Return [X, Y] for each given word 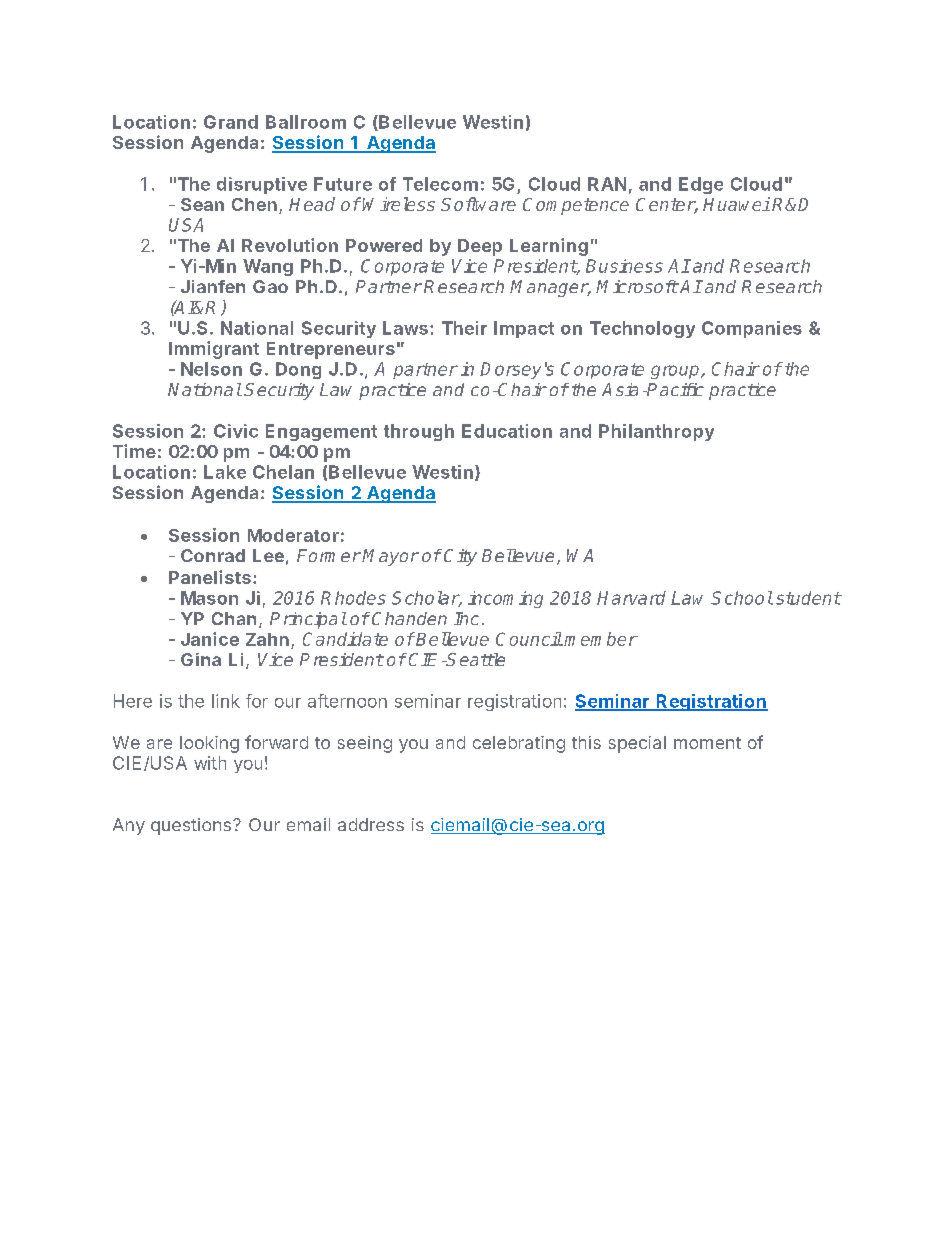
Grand [231, 122]
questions [191, 826]
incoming [505, 599]
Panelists [210, 577]
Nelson [211, 369]
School [742, 598]
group [676, 372]
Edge [701, 185]
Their [464, 328]
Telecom [440, 184]
